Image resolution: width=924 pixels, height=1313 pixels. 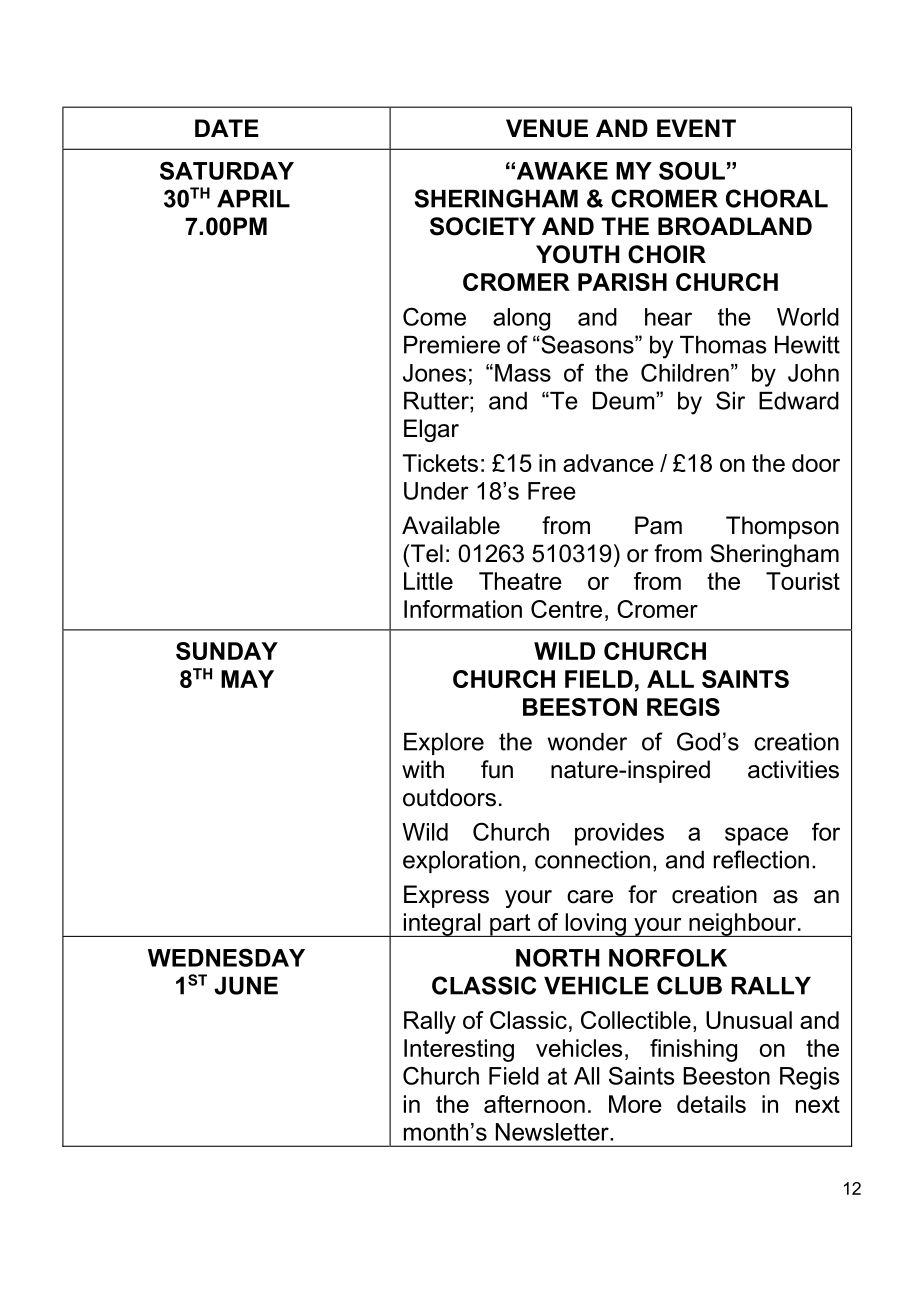 What do you see at coordinates (547, 128) in the page?
I see `VENUE` at bounding box center [547, 128].
